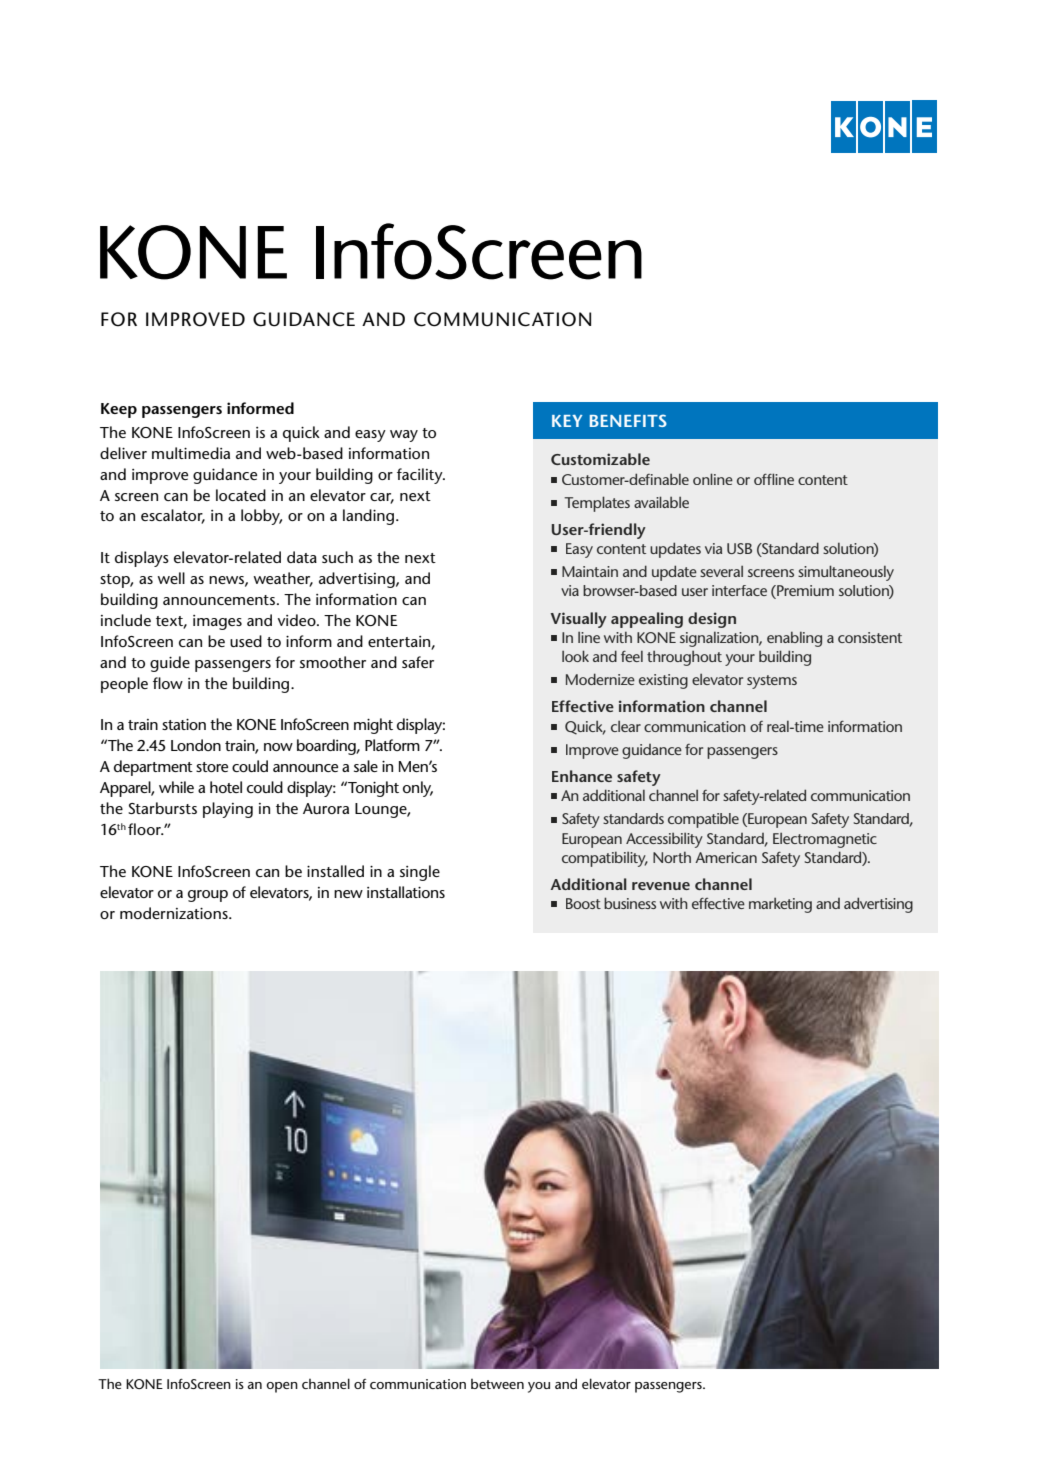 This screenshot has height=1467, width=1037. Describe the element at coordinates (497, 1384) in the screenshot. I see `between` at that location.
